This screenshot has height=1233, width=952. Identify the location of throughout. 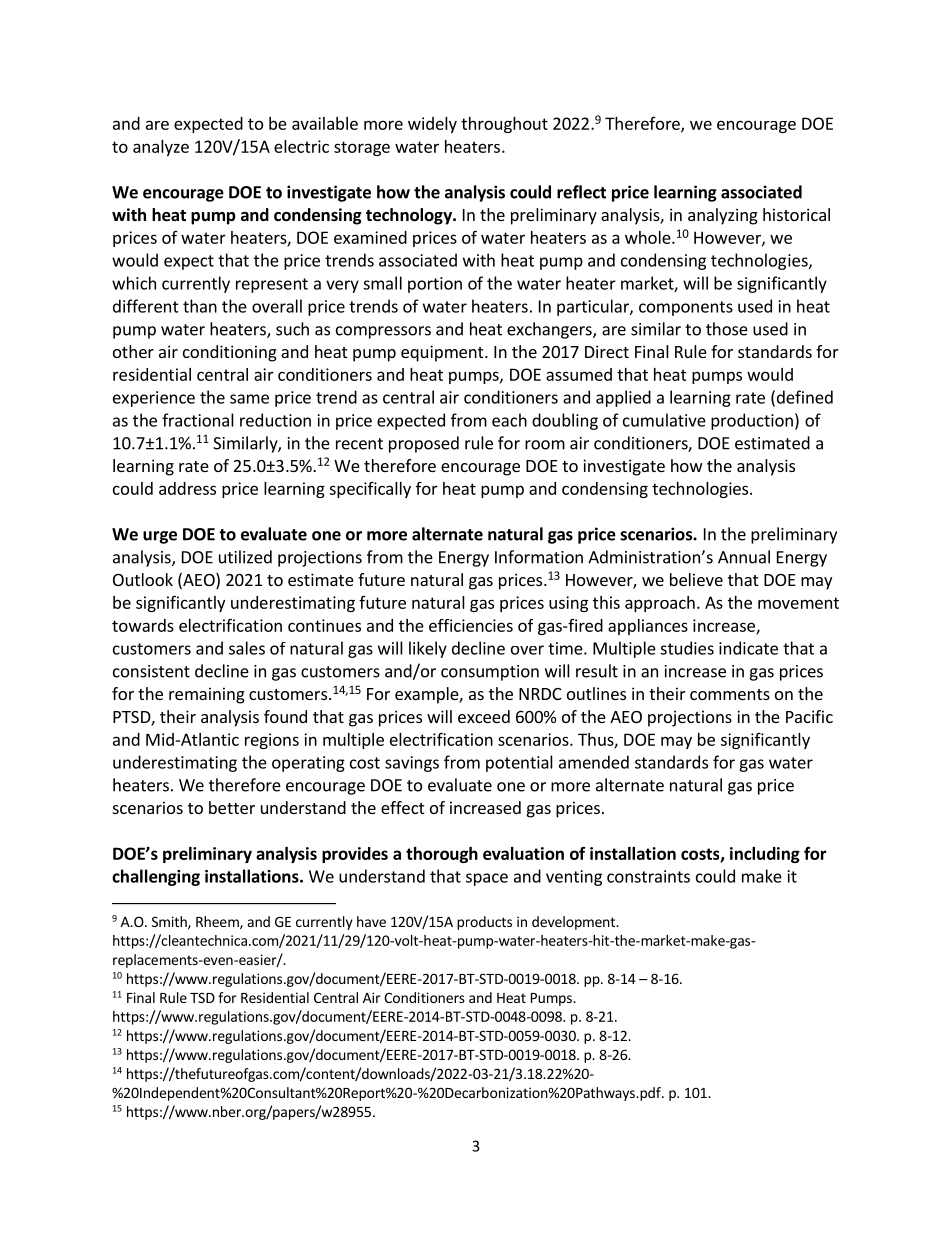
(504, 125).
